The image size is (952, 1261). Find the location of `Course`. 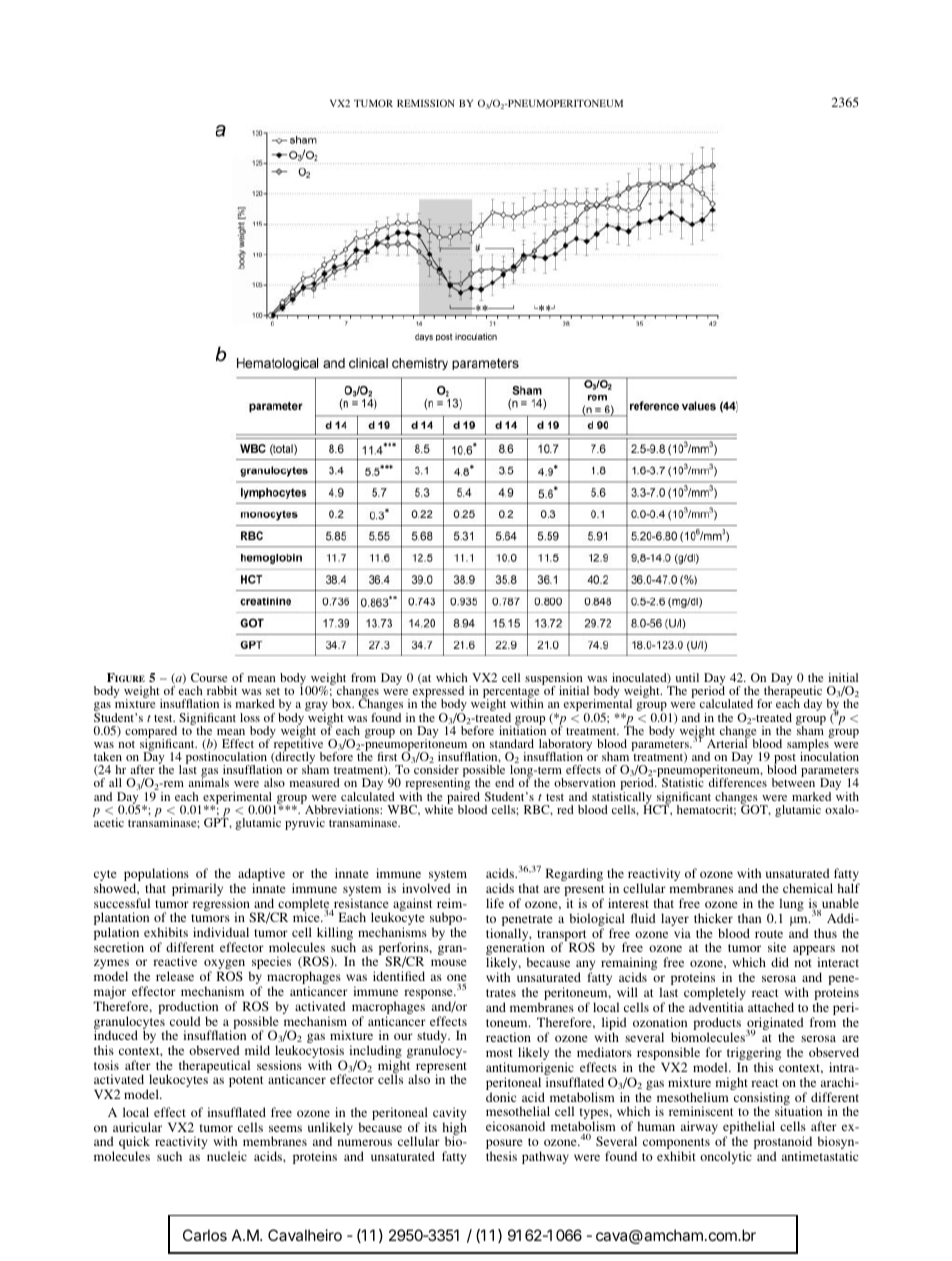

Course is located at coordinates (209, 677).
